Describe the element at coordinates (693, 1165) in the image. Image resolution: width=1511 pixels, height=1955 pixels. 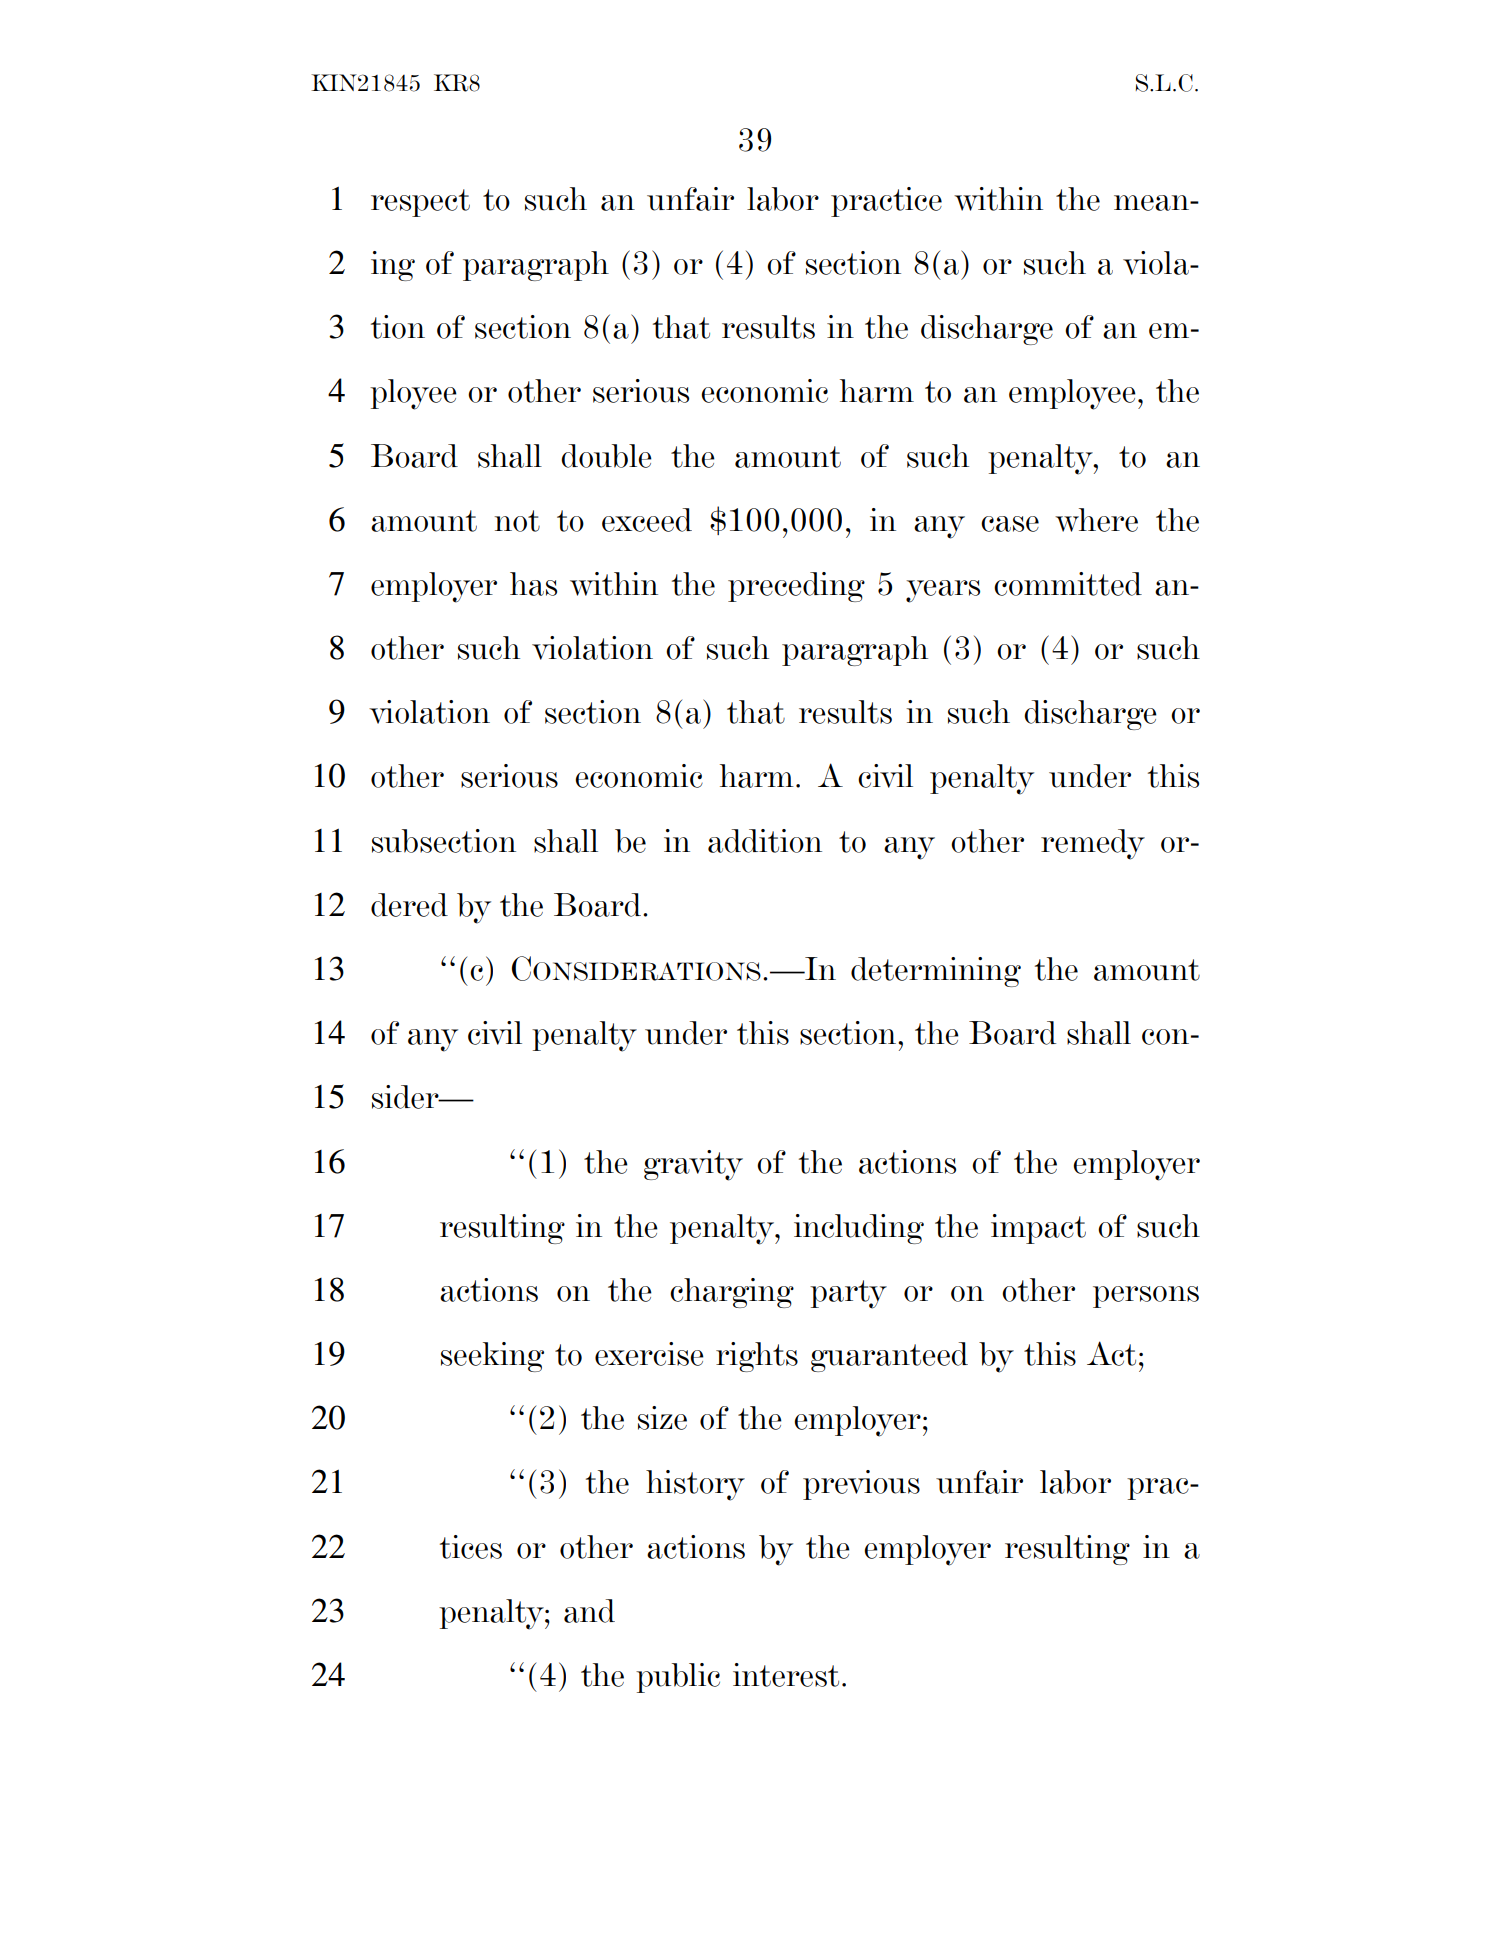
I see `gravity` at that location.
